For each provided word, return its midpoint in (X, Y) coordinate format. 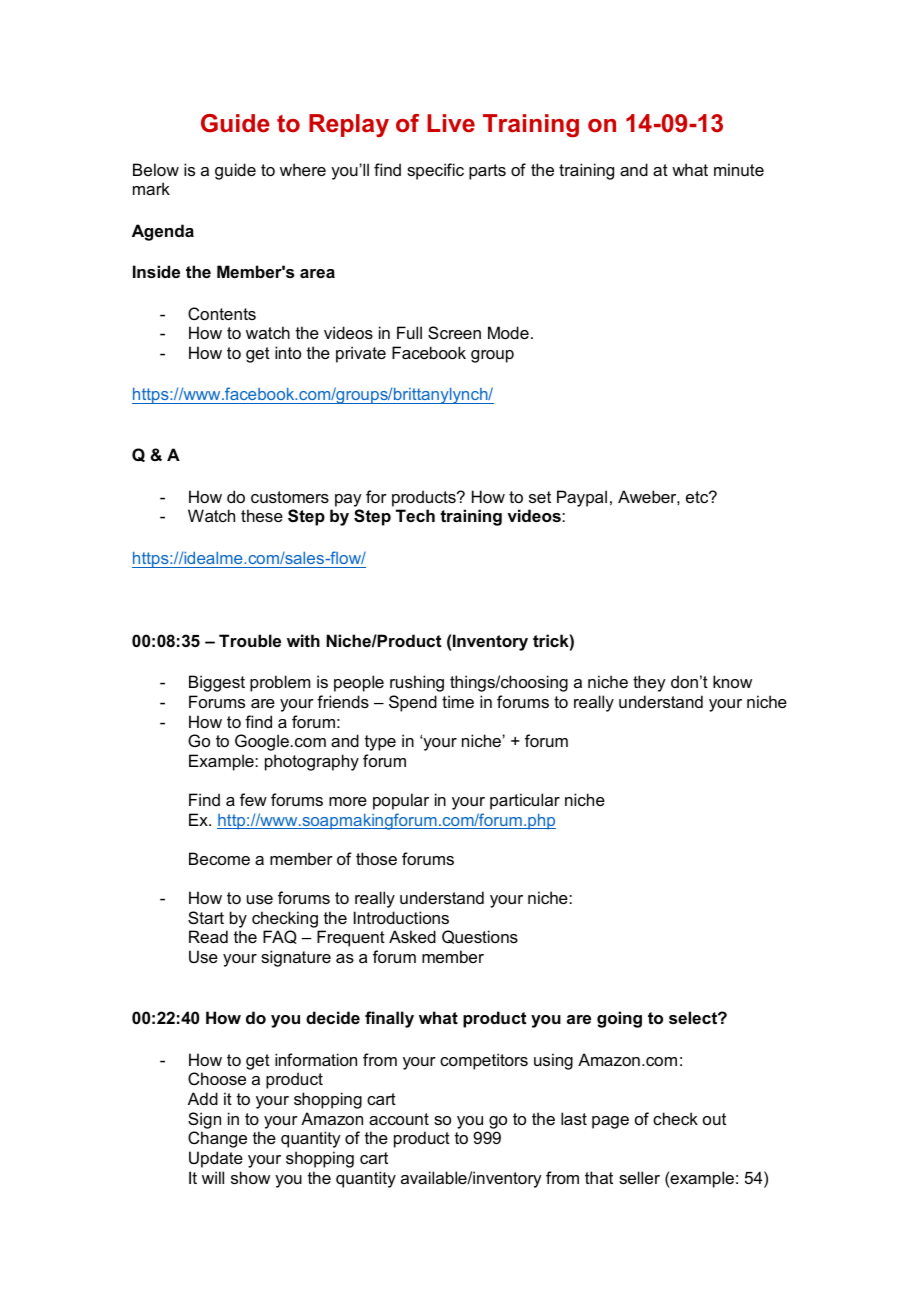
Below (156, 169)
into (288, 352)
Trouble (250, 640)
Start (206, 917)
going (619, 1019)
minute (739, 169)
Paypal (582, 498)
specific (435, 171)
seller (639, 1177)
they (649, 683)
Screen (454, 332)
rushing (417, 683)
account (399, 1119)
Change (217, 1139)
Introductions (401, 917)
